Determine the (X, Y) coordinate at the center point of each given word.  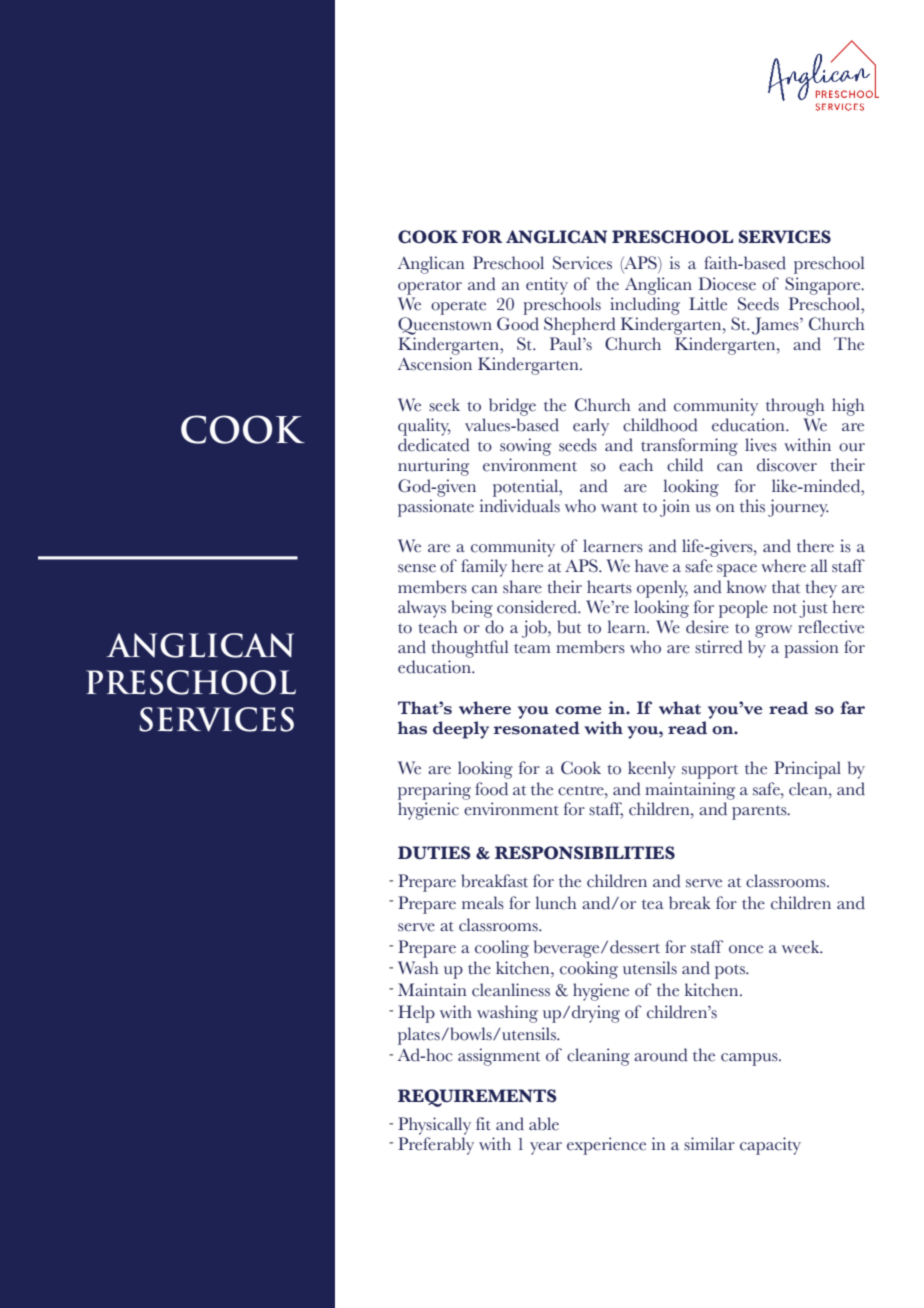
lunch (556, 903)
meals (483, 903)
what (680, 708)
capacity (770, 1146)
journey (798, 508)
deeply (461, 730)
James (776, 326)
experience (606, 1146)
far (852, 707)
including (645, 306)
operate (458, 308)
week (802, 947)
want (619, 508)
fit (483, 1124)
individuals (520, 506)
